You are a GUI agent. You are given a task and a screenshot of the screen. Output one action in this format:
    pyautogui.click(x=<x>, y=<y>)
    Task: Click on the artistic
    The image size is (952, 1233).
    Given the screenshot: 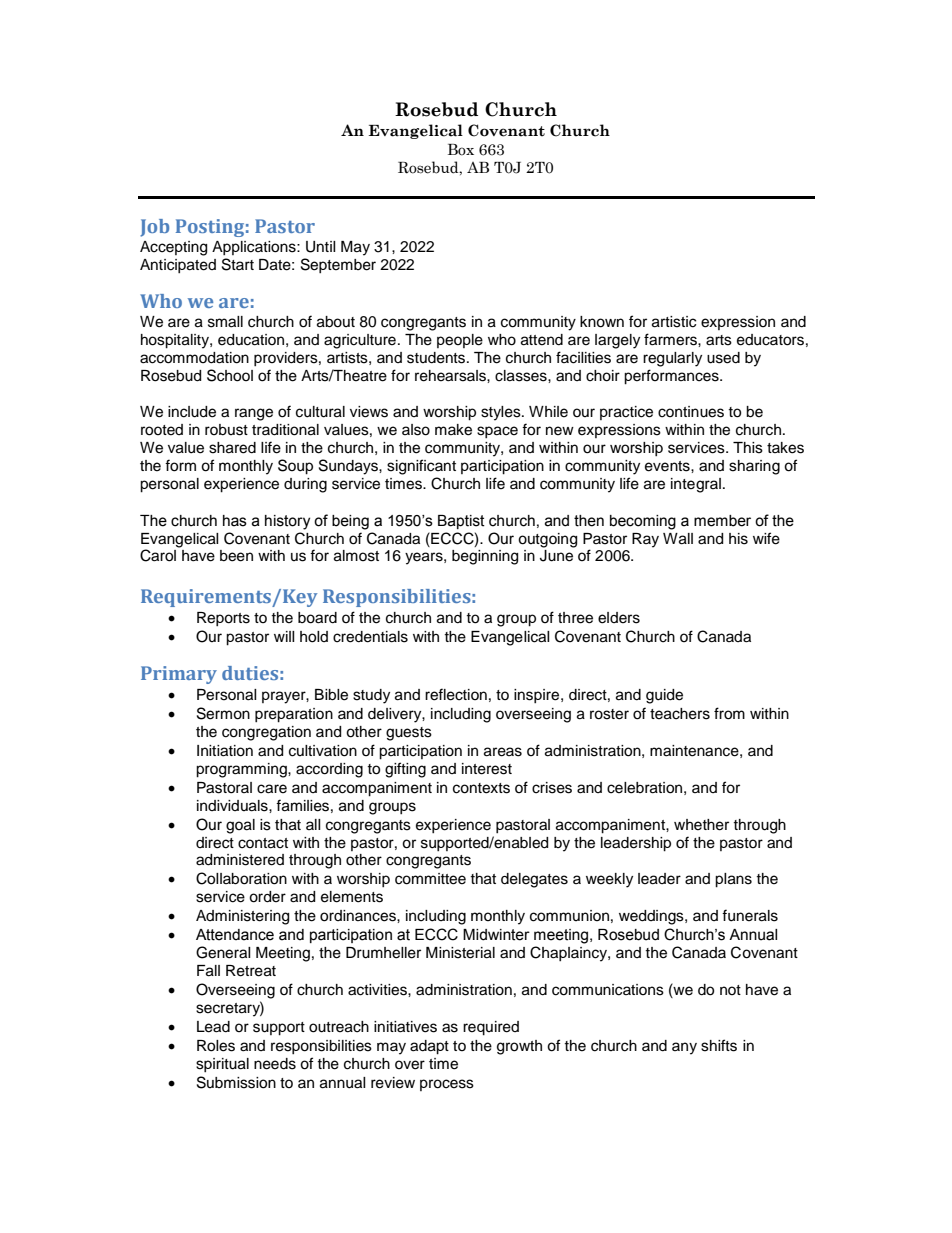 What is the action you would take?
    pyautogui.click(x=674, y=322)
